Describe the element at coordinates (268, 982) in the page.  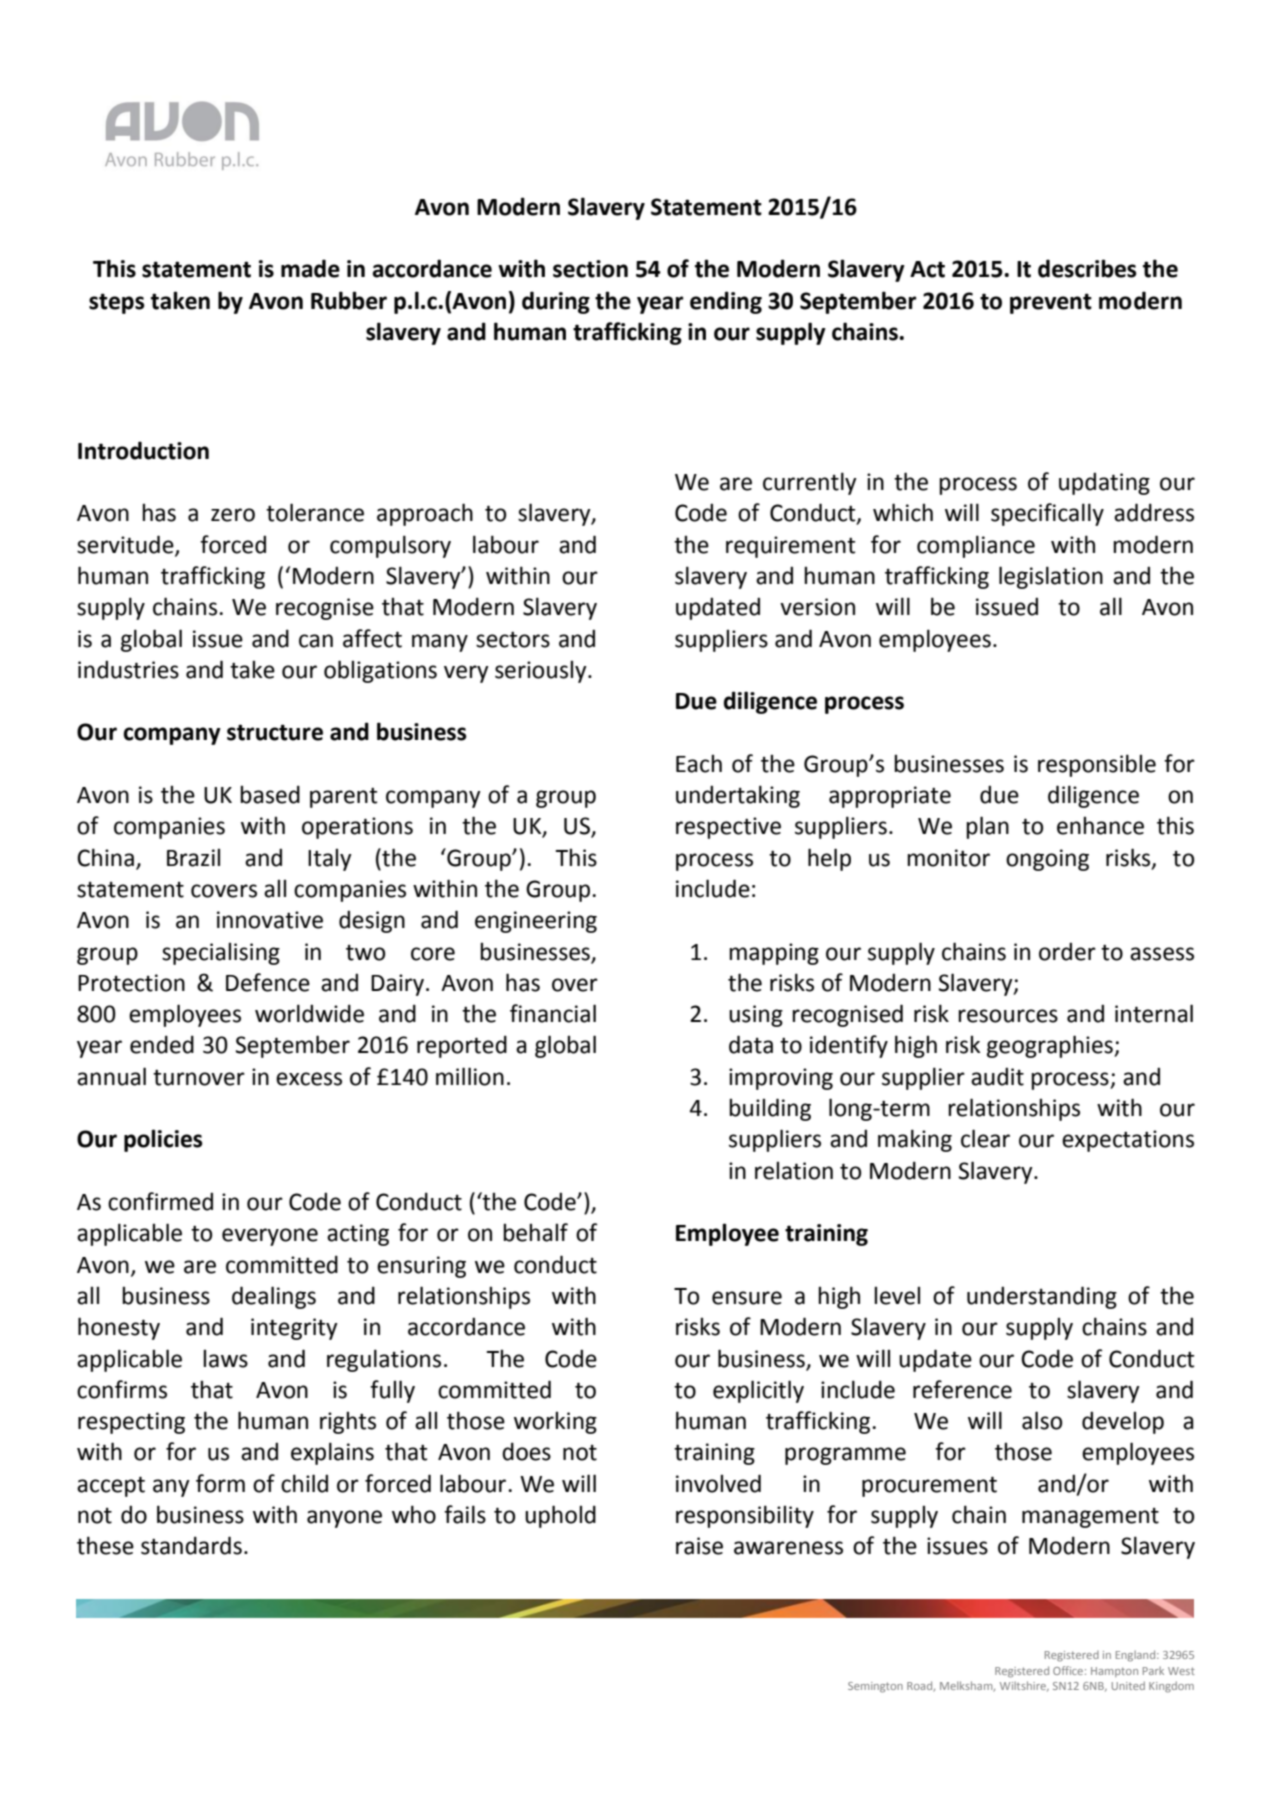
I see `Defence` at that location.
